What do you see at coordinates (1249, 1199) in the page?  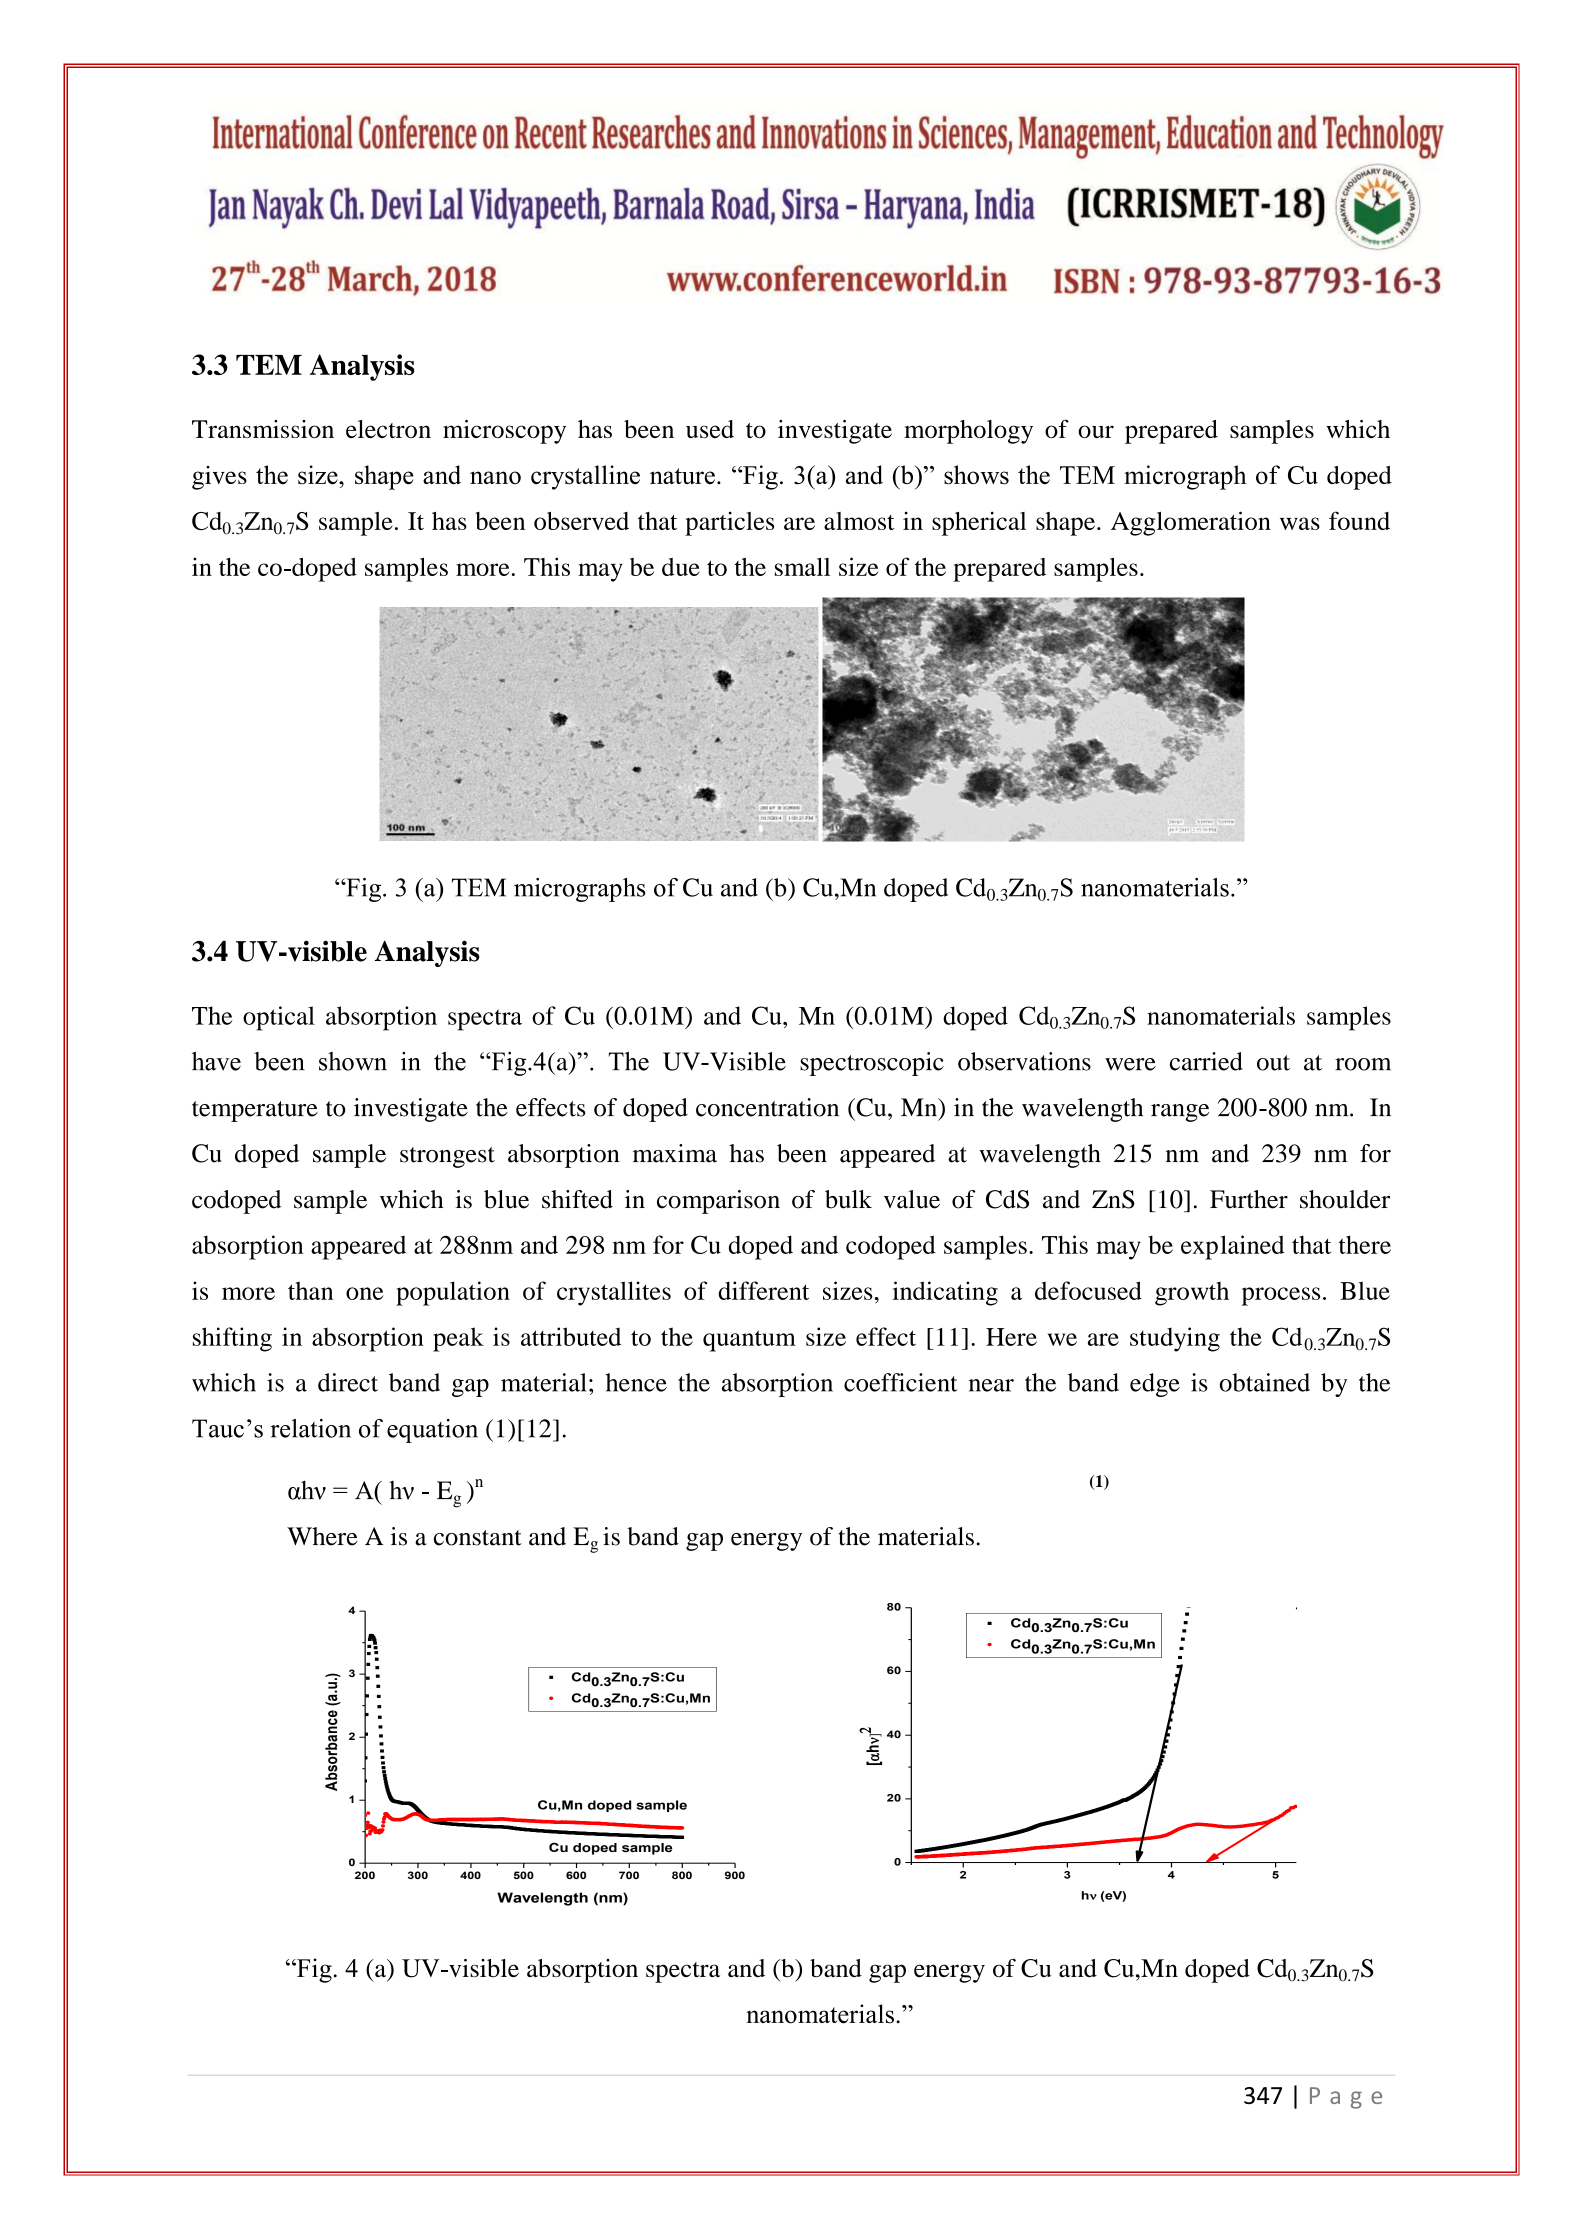 I see `Further` at bounding box center [1249, 1199].
